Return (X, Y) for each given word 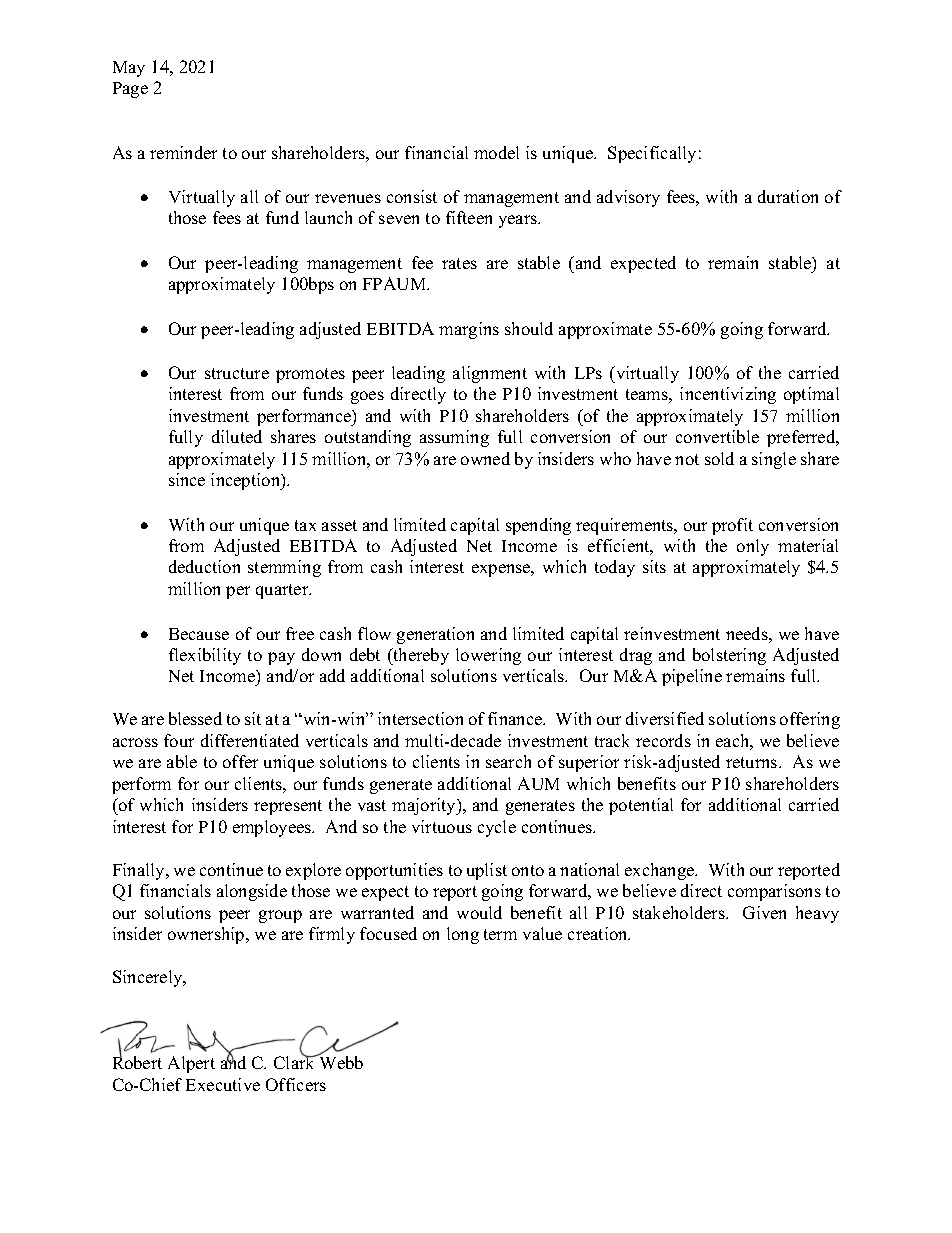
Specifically (652, 154)
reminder (183, 152)
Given (764, 912)
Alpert (191, 1064)
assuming (454, 438)
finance (516, 718)
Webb (340, 1061)
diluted (237, 436)
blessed (195, 718)
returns (753, 762)
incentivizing (728, 395)
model (496, 152)
